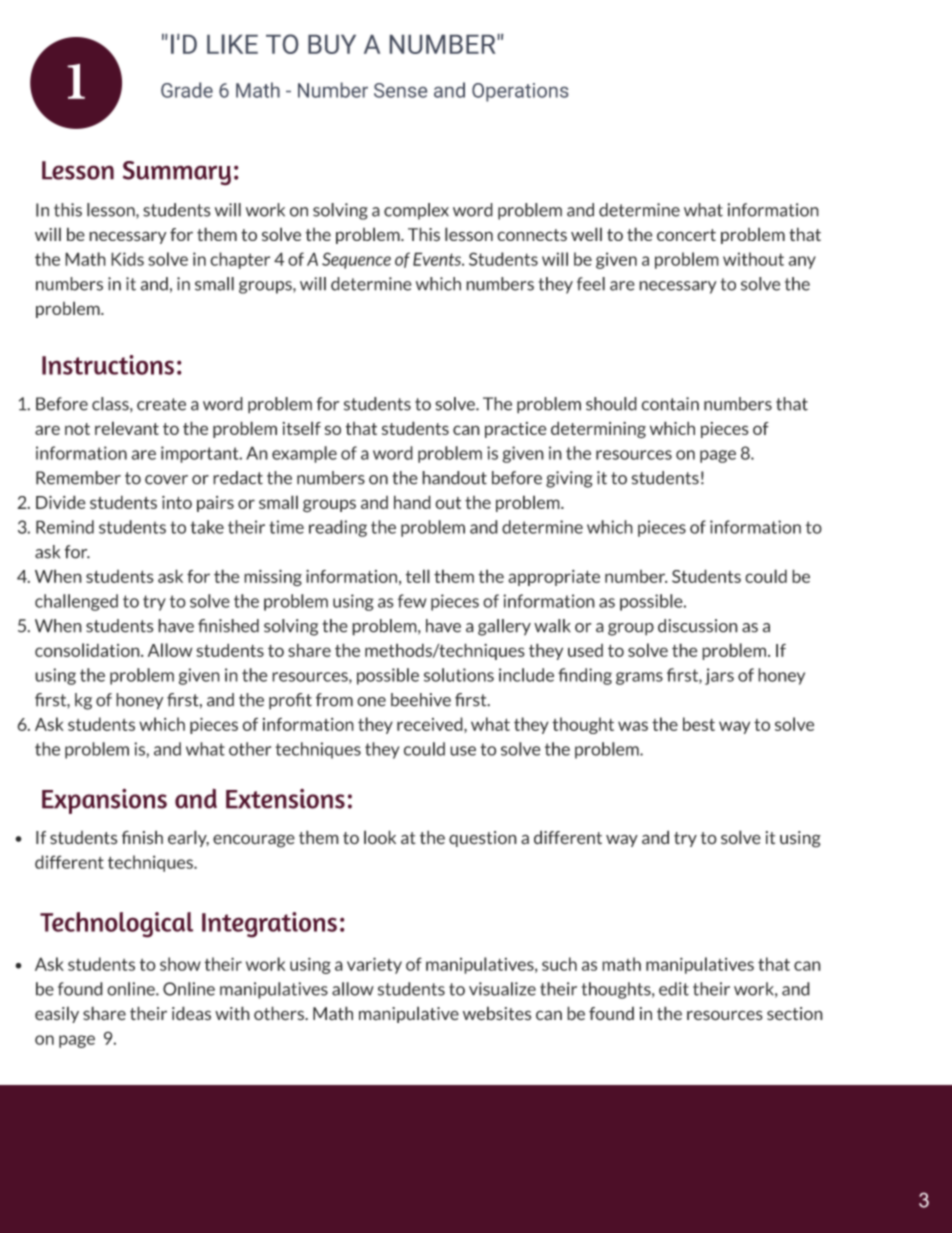 Image resolution: width=952 pixels, height=1233 pixels. Describe the element at coordinates (187, 90) in the document. I see `Grade` at that location.
